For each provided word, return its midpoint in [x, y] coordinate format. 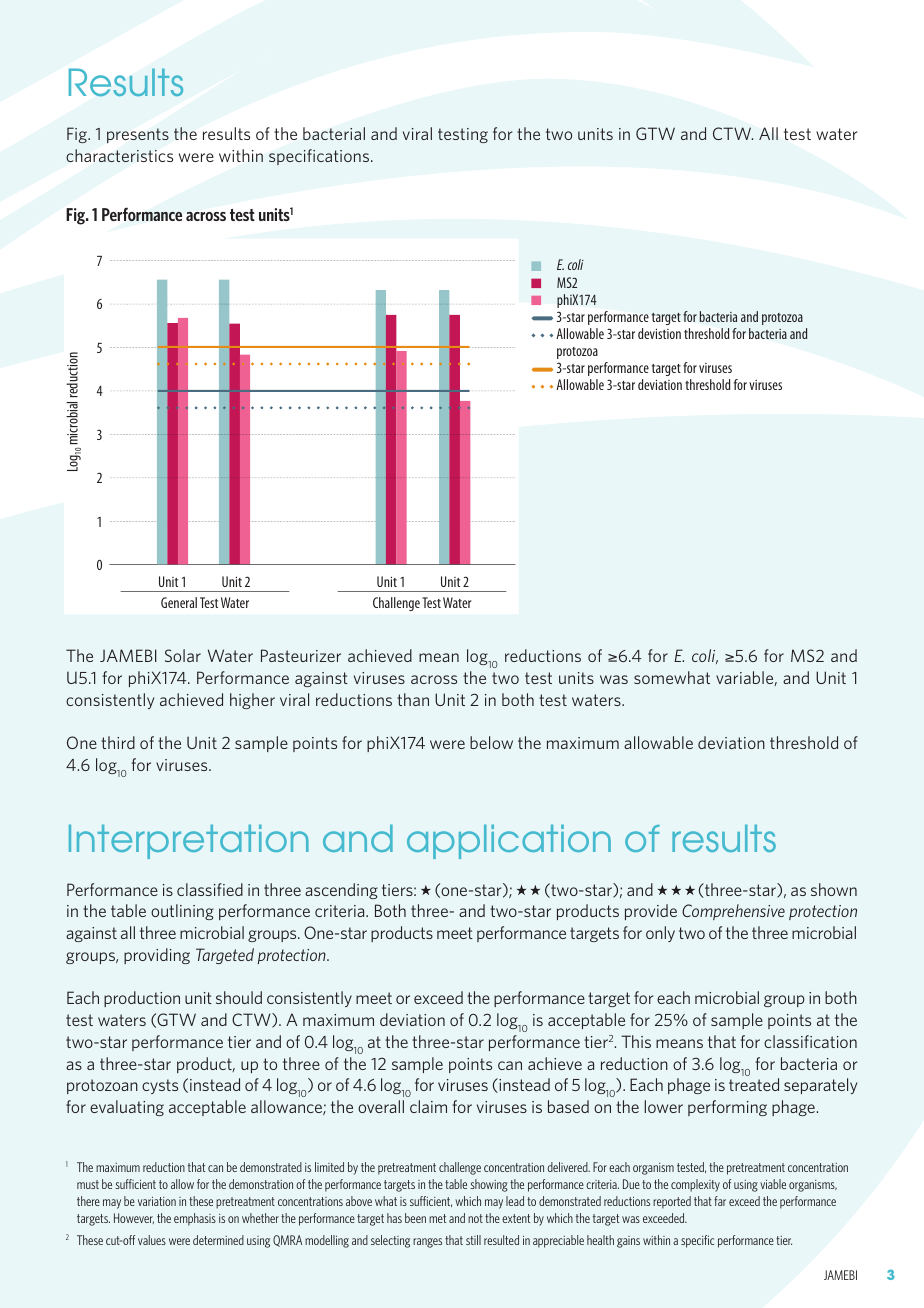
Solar [183, 655]
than [413, 699]
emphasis [195, 1219]
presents [138, 135]
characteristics [119, 155]
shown [834, 889]
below [491, 742]
